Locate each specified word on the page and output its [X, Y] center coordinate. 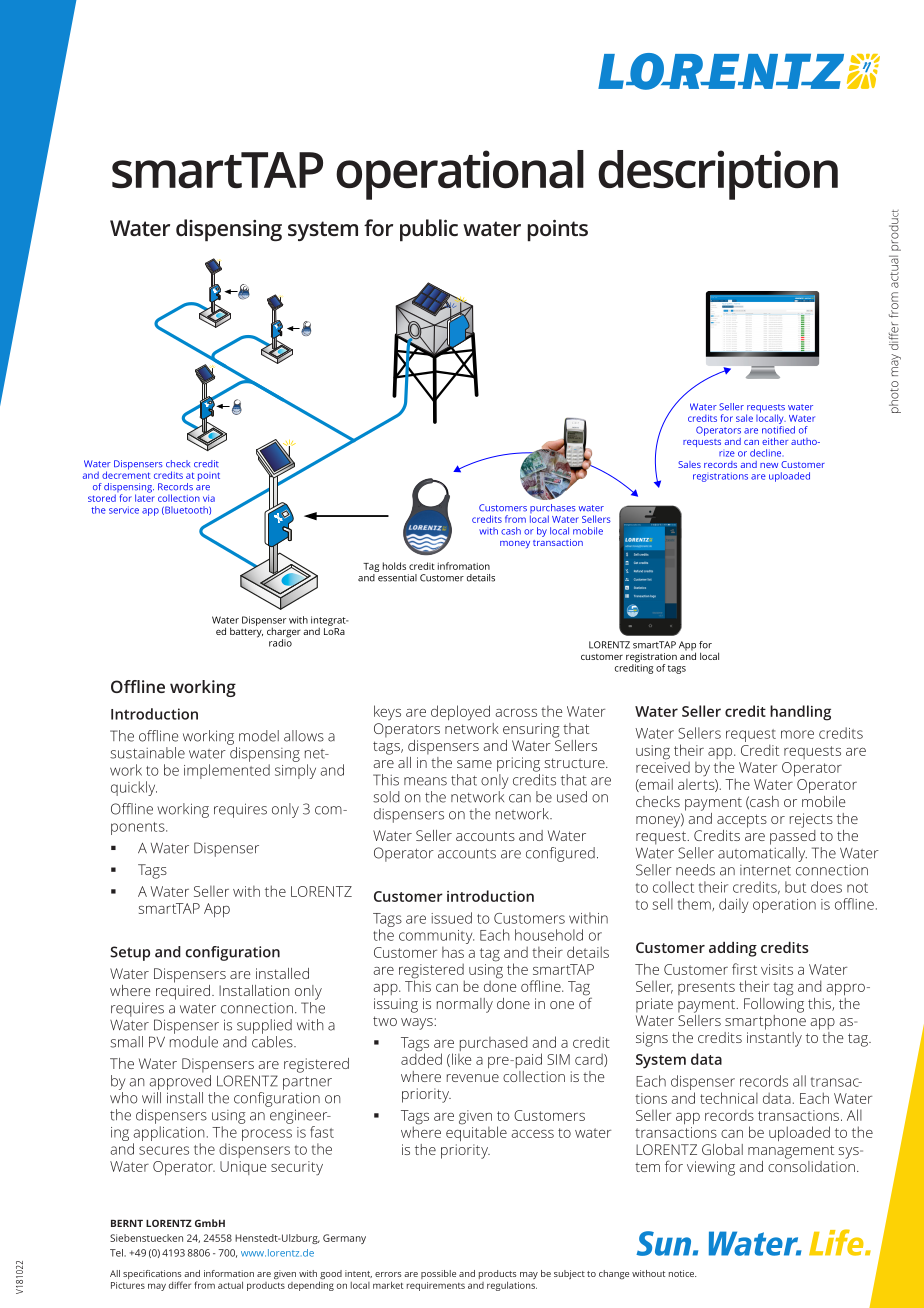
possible [438, 1274]
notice [682, 1273]
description [718, 175]
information [229, 1273]
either [775, 441]
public [429, 230]
